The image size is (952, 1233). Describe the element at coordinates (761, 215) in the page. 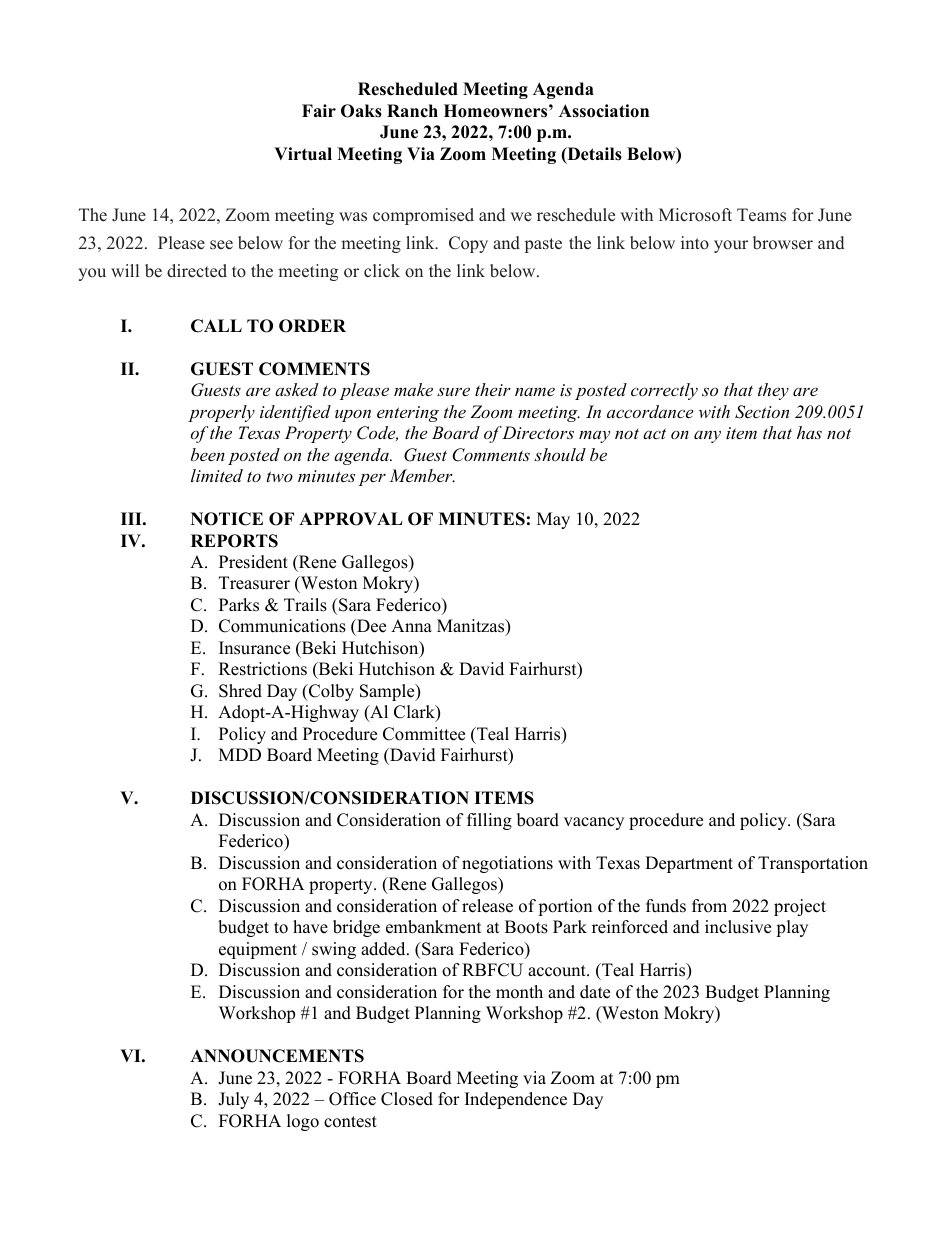

I see `Teams` at that location.
